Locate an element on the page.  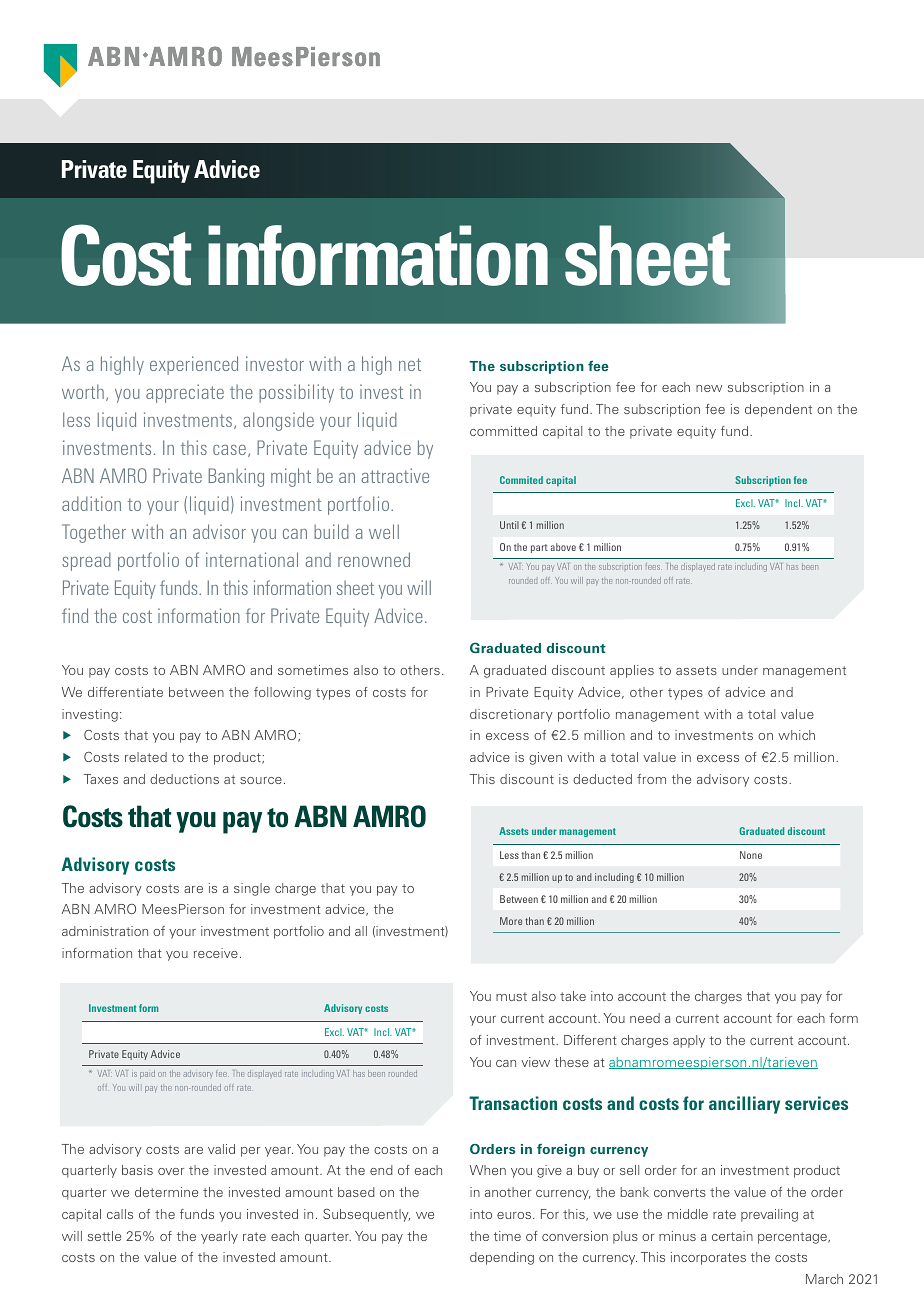
new is located at coordinates (709, 388).
